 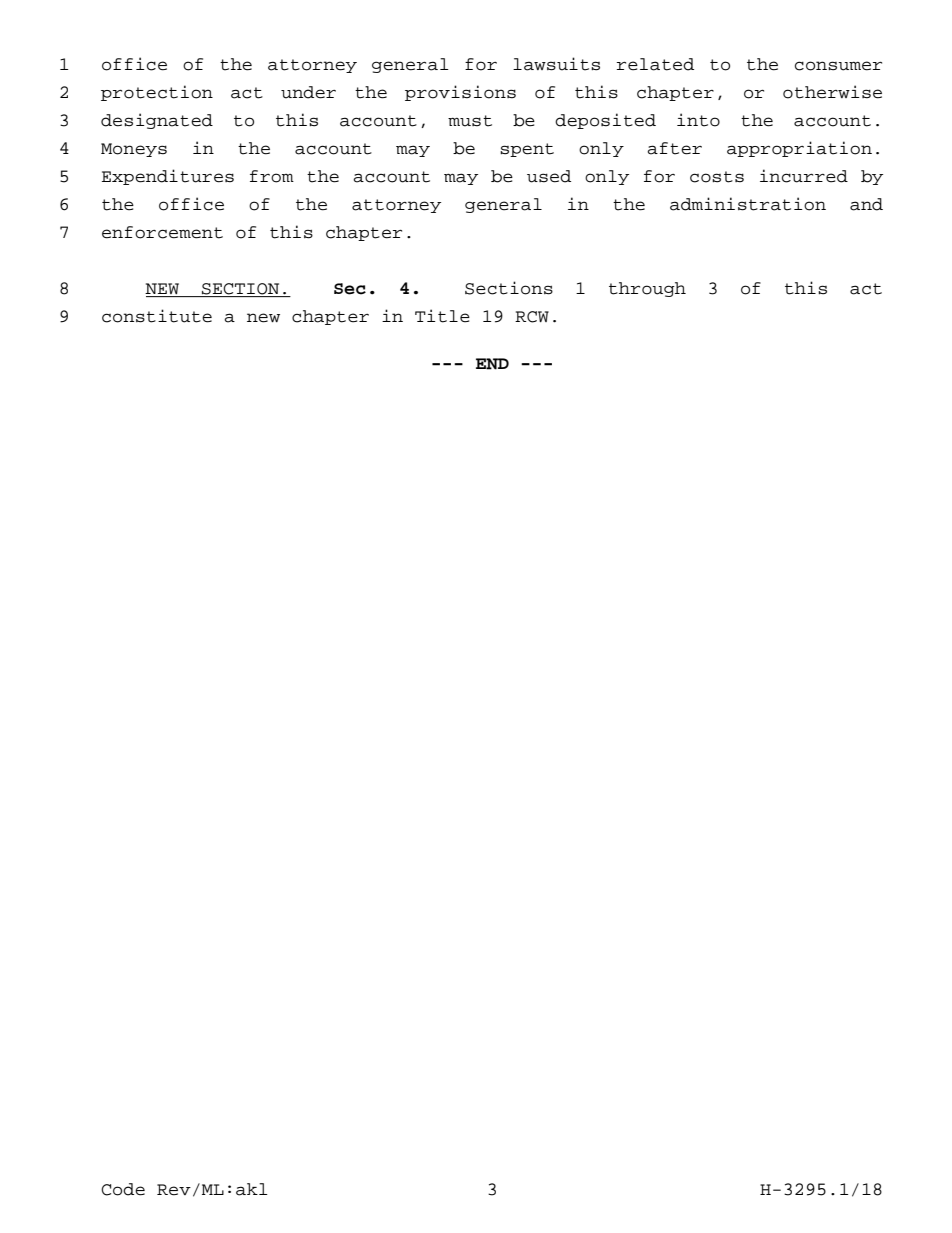 I want to click on protection, so click(x=157, y=93).
